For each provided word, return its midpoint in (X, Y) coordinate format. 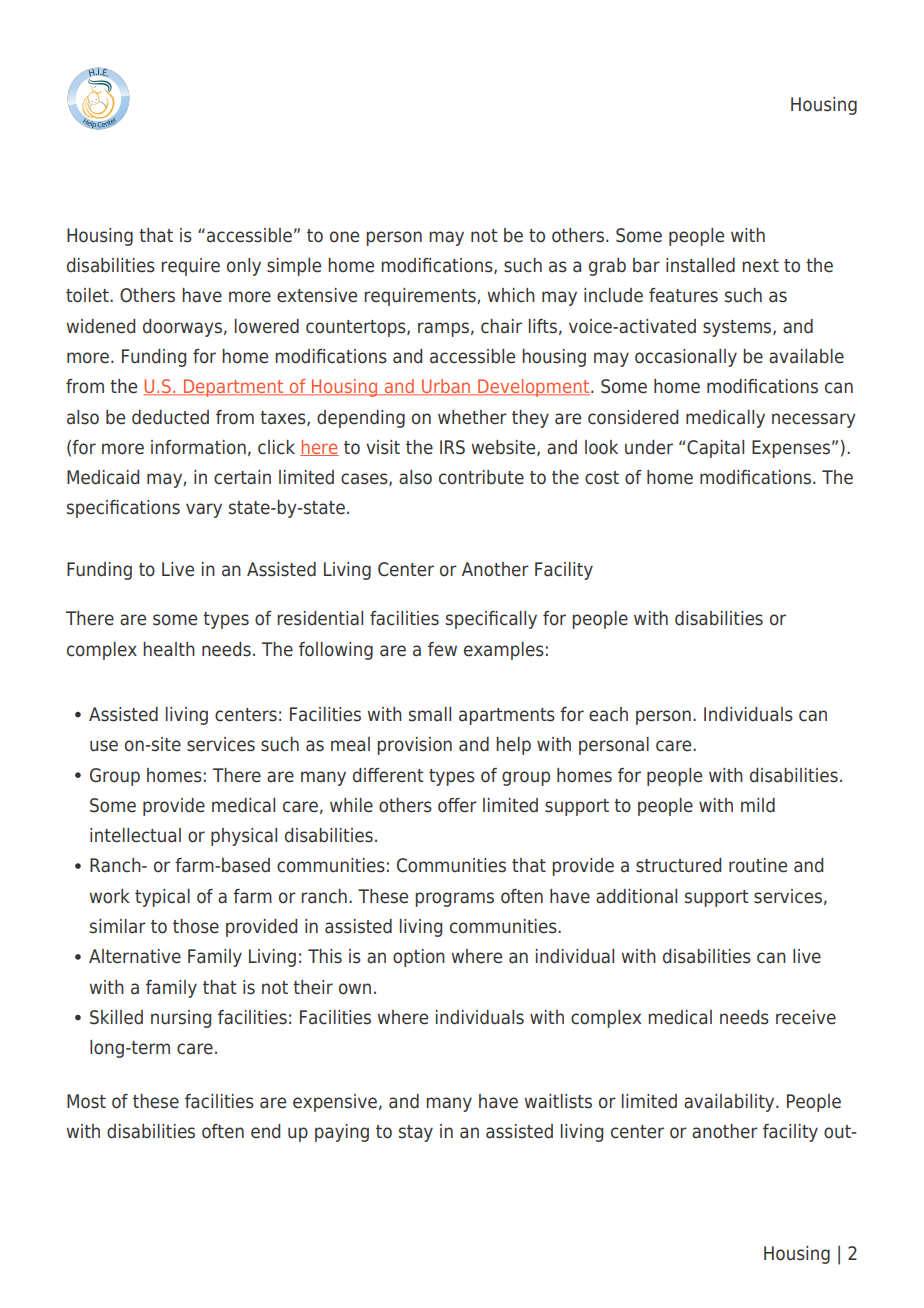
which (511, 295)
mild (758, 805)
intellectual (135, 835)
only (244, 267)
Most (86, 1101)
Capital (715, 449)
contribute (481, 477)
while (351, 805)
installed (700, 265)
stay (416, 1133)
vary (204, 510)
